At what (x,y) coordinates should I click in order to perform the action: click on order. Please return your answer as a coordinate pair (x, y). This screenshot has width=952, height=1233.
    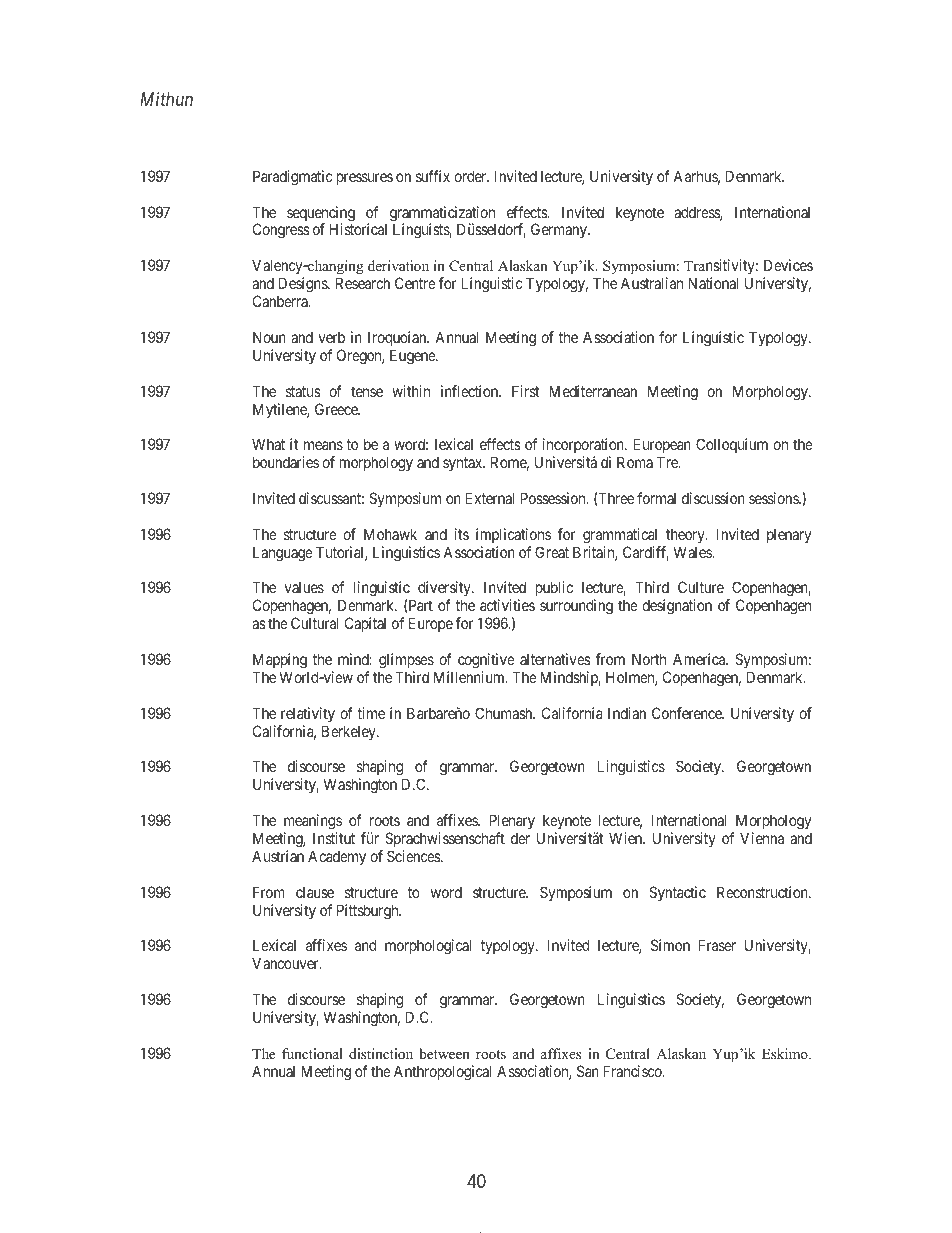
    Looking at the image, I should click on (471, 176).
